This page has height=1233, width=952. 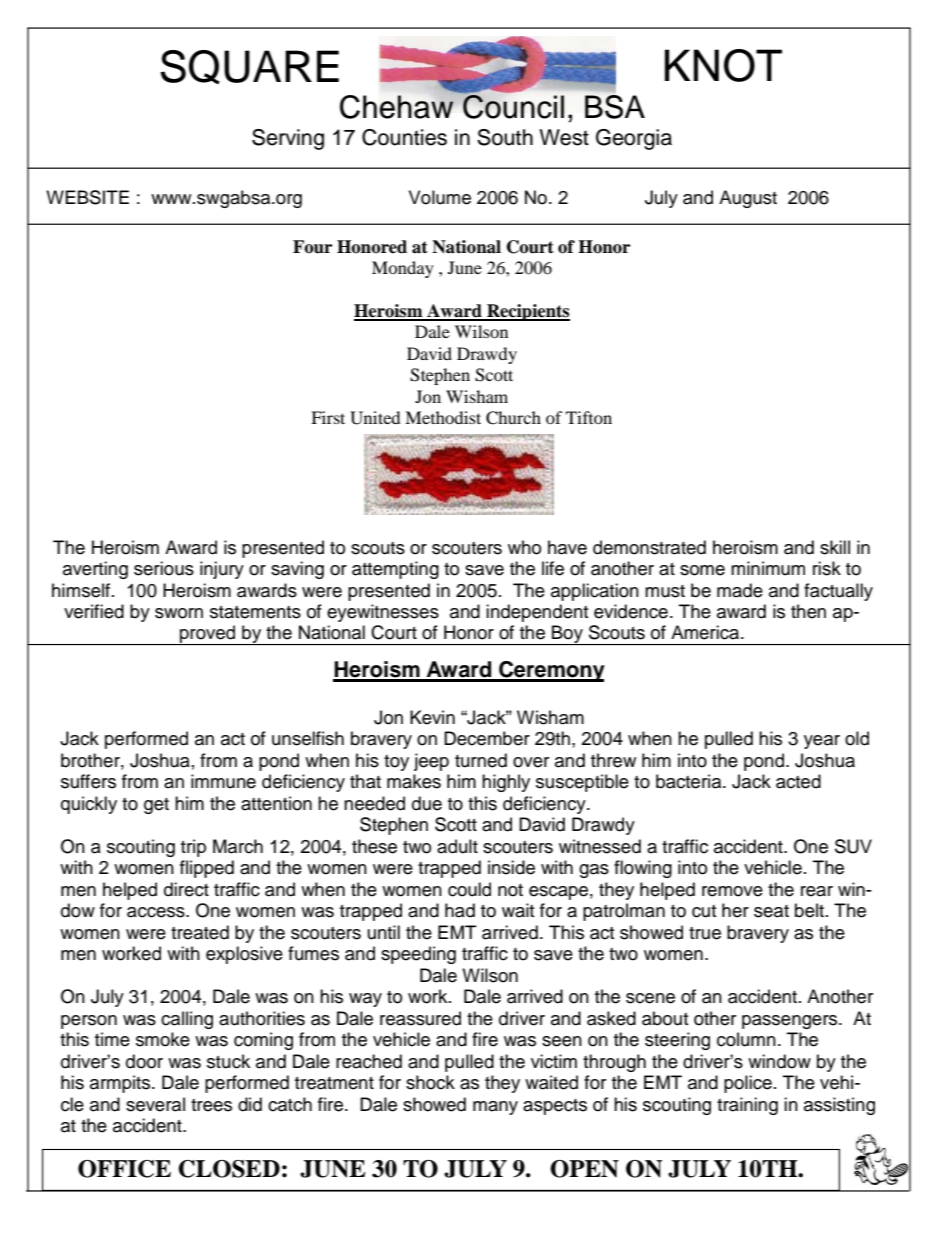 I want to click on Recipients, so click(x=527, y=312).
